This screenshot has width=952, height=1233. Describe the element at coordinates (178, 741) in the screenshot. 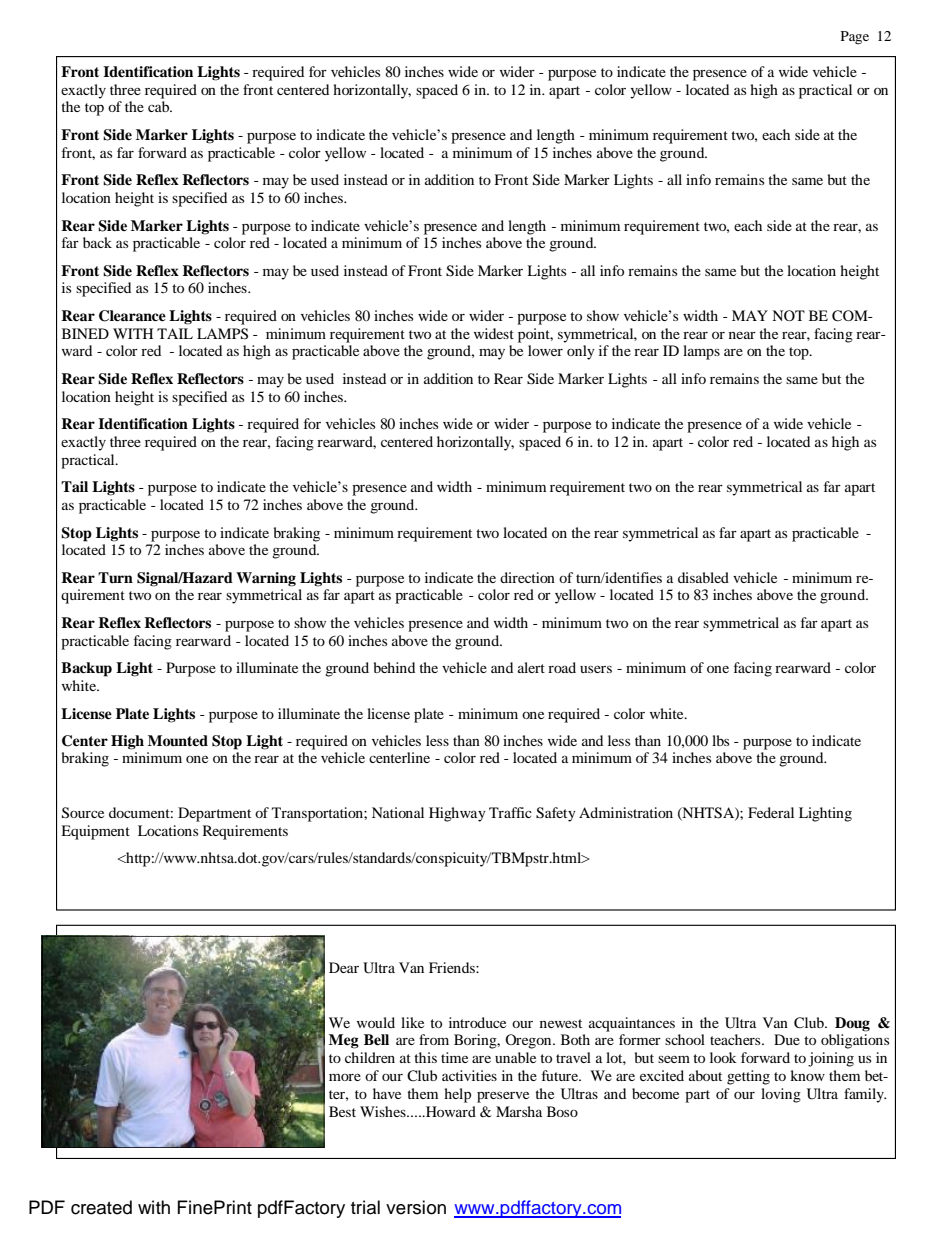

I see `Mounted` at that location.
